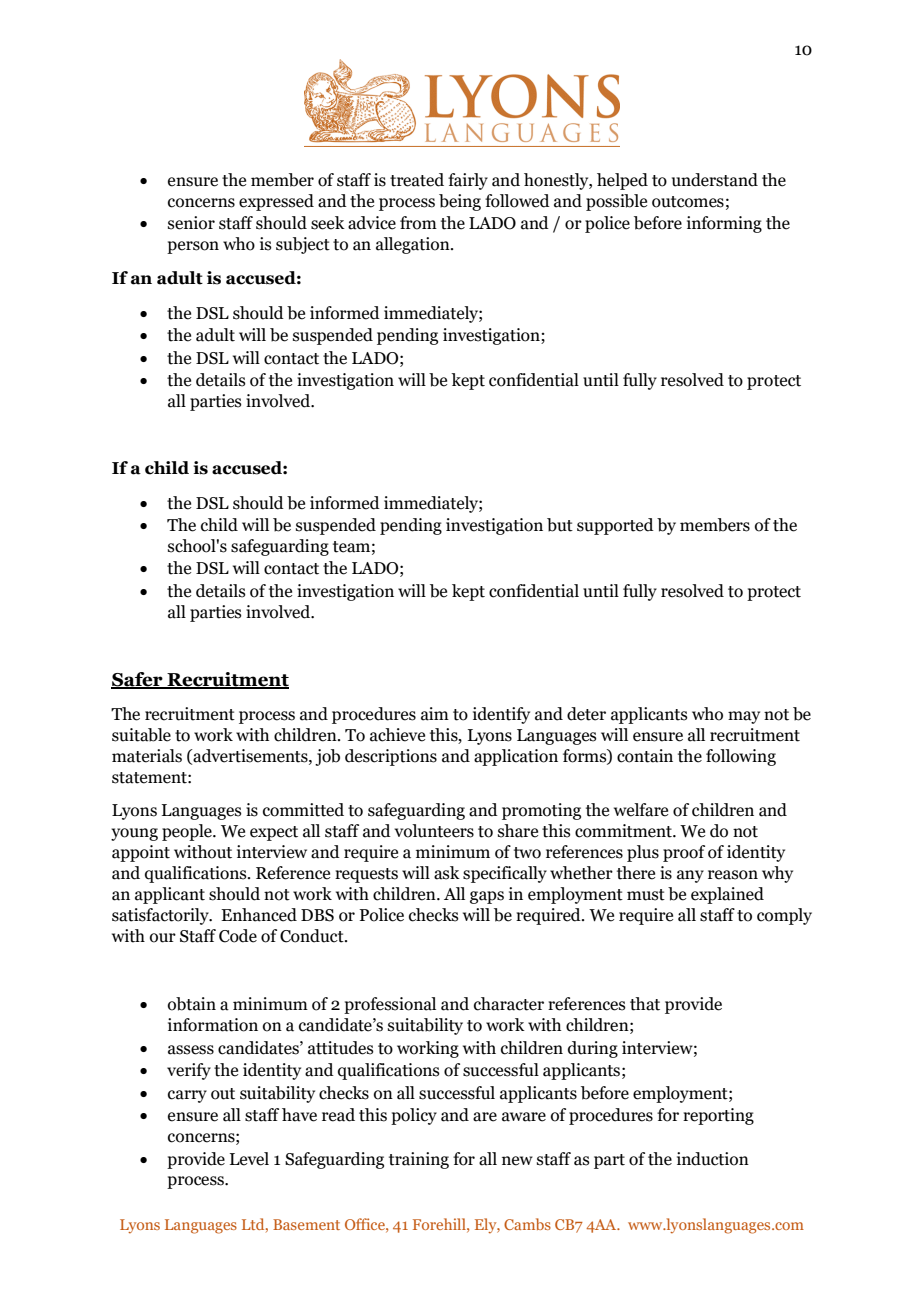  What do you see at coordinates (435, 714) in the screenshot?
I see `aim` at bounding box center [435, 714].
